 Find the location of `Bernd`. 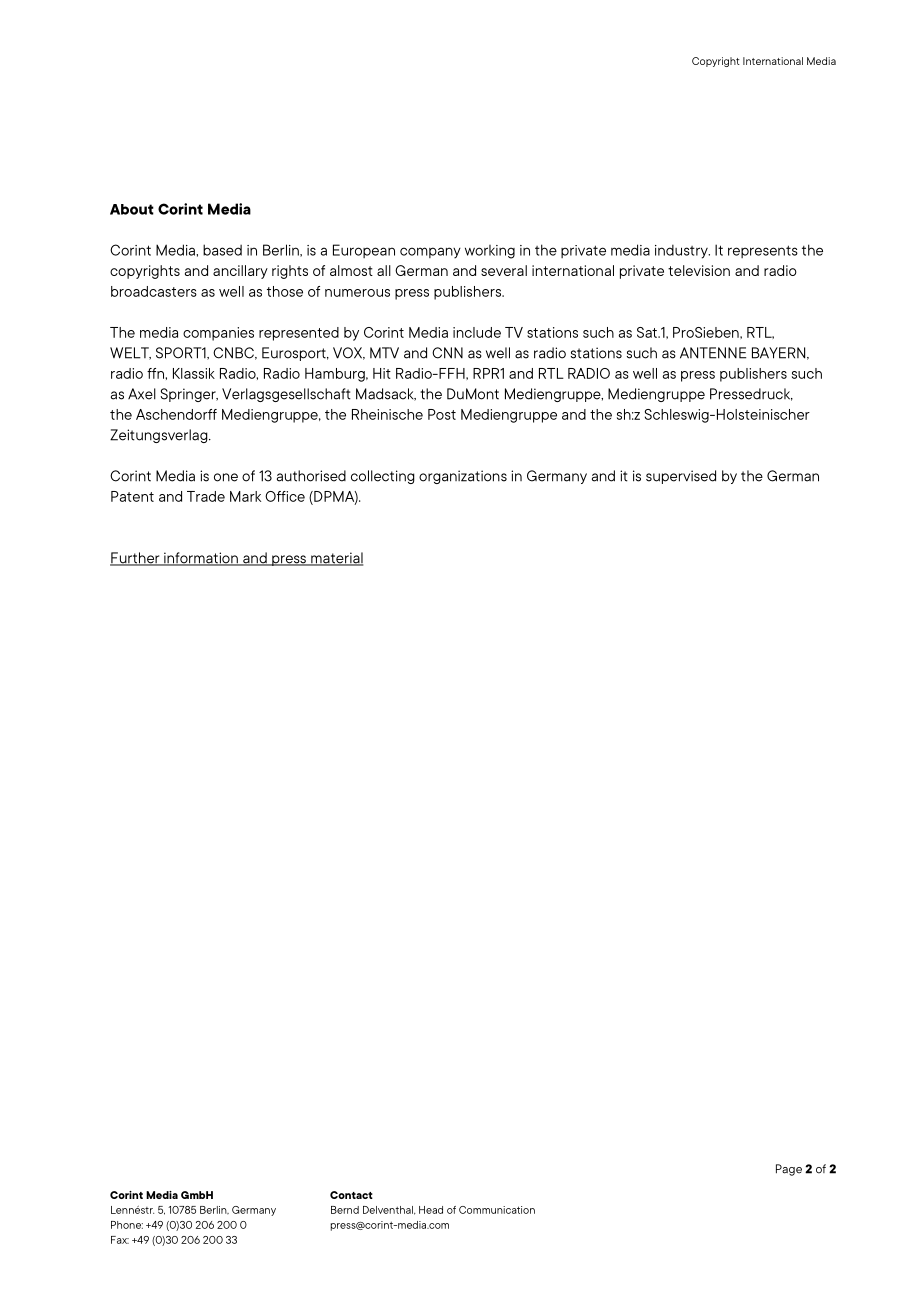

Bernd is located at coordinates (345, 1210).
